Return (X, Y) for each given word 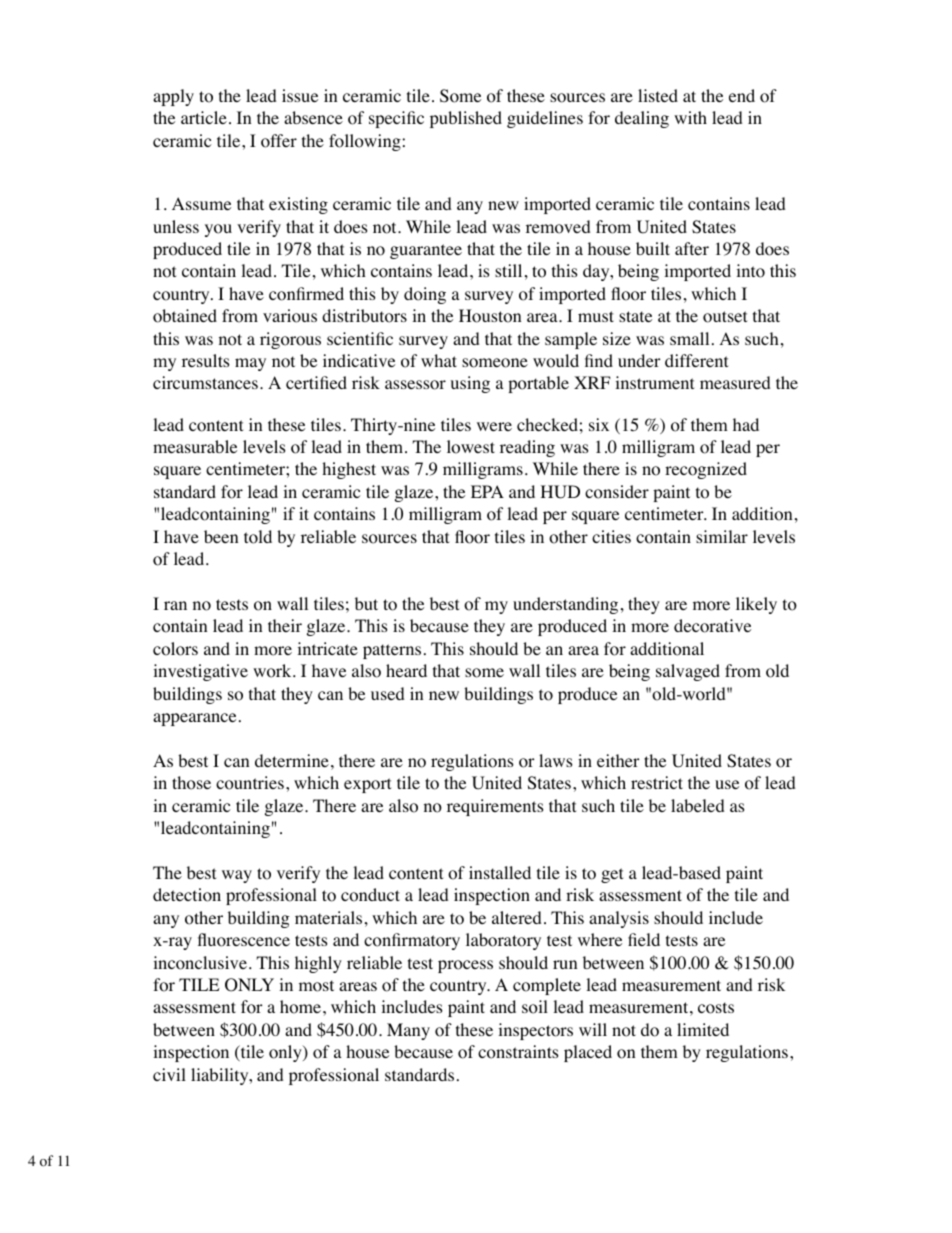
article (204, 117)
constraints (518, 1052)
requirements (495, 807)
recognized (706, 470)
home (300, 1007)
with (690, 117)
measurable (195, 446)
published (466, 119)
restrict (657, 782)
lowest (471, 447)
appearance (194, 719)
